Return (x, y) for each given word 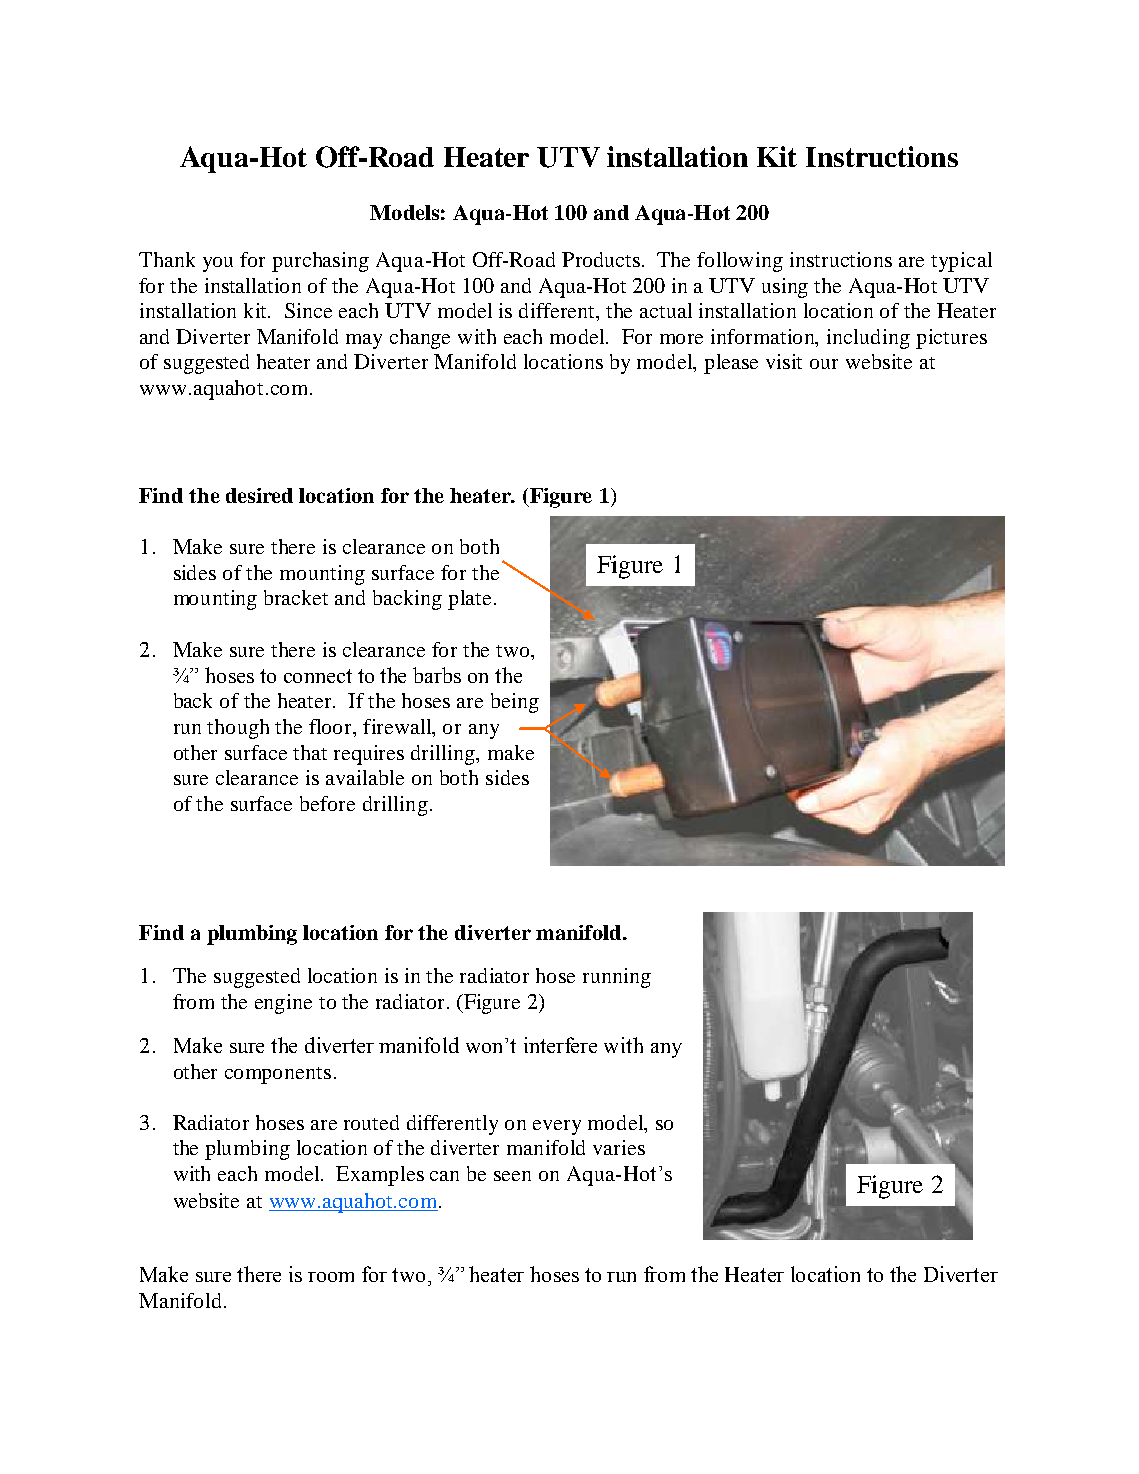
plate (471, 600)
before (327, 803)
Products (601, 259)
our (824, 364)
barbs (437, 675)
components (278, 1075)
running (617, 978)
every (557, 1127)
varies (619, 1147)
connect (318, 676)
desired (259, 495)
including (868, 339)
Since (308, 310)
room (331, 1277)
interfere (560, 1045)
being (515, 703)
